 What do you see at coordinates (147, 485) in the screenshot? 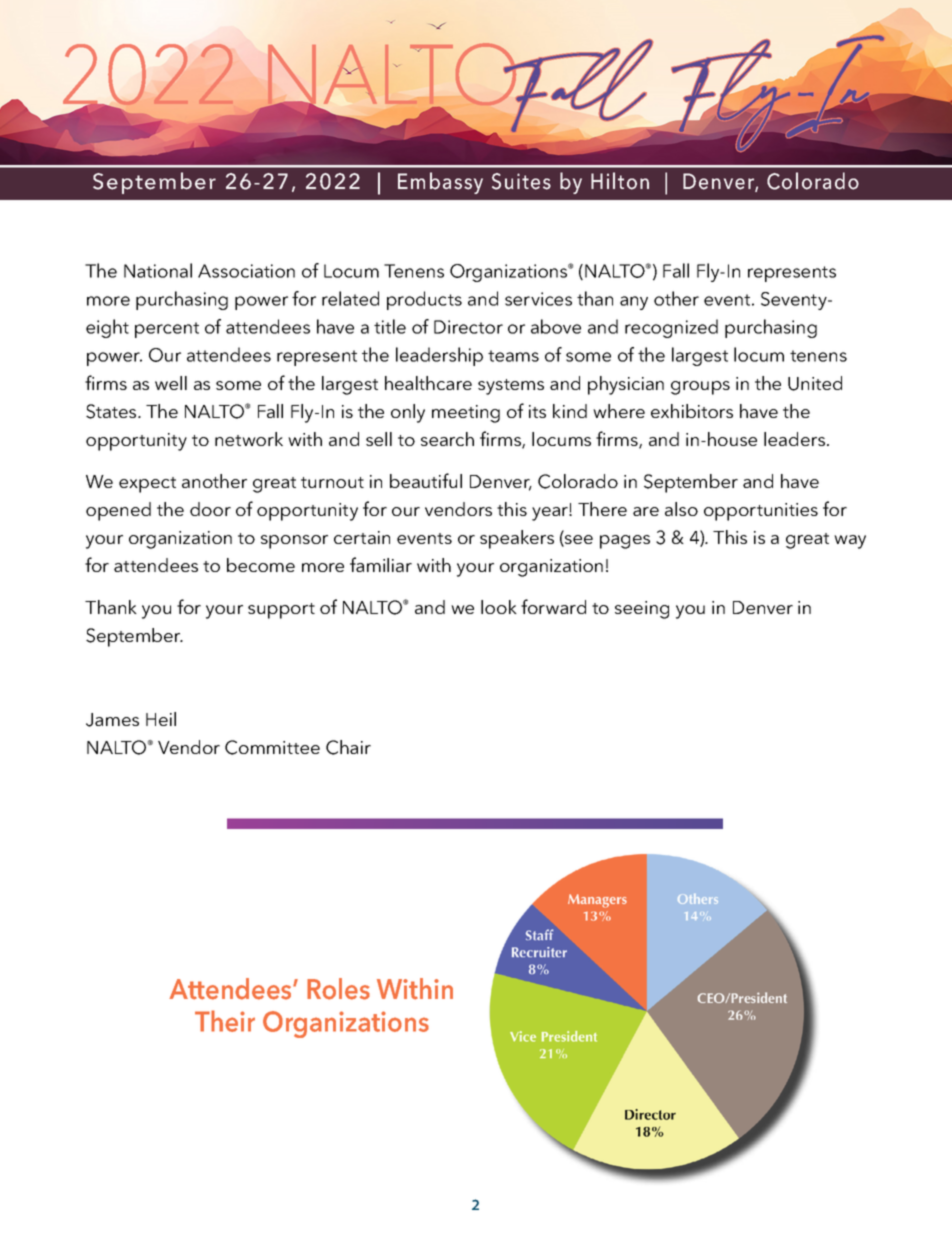
I see `expect` at bounding box center [147, 485].
